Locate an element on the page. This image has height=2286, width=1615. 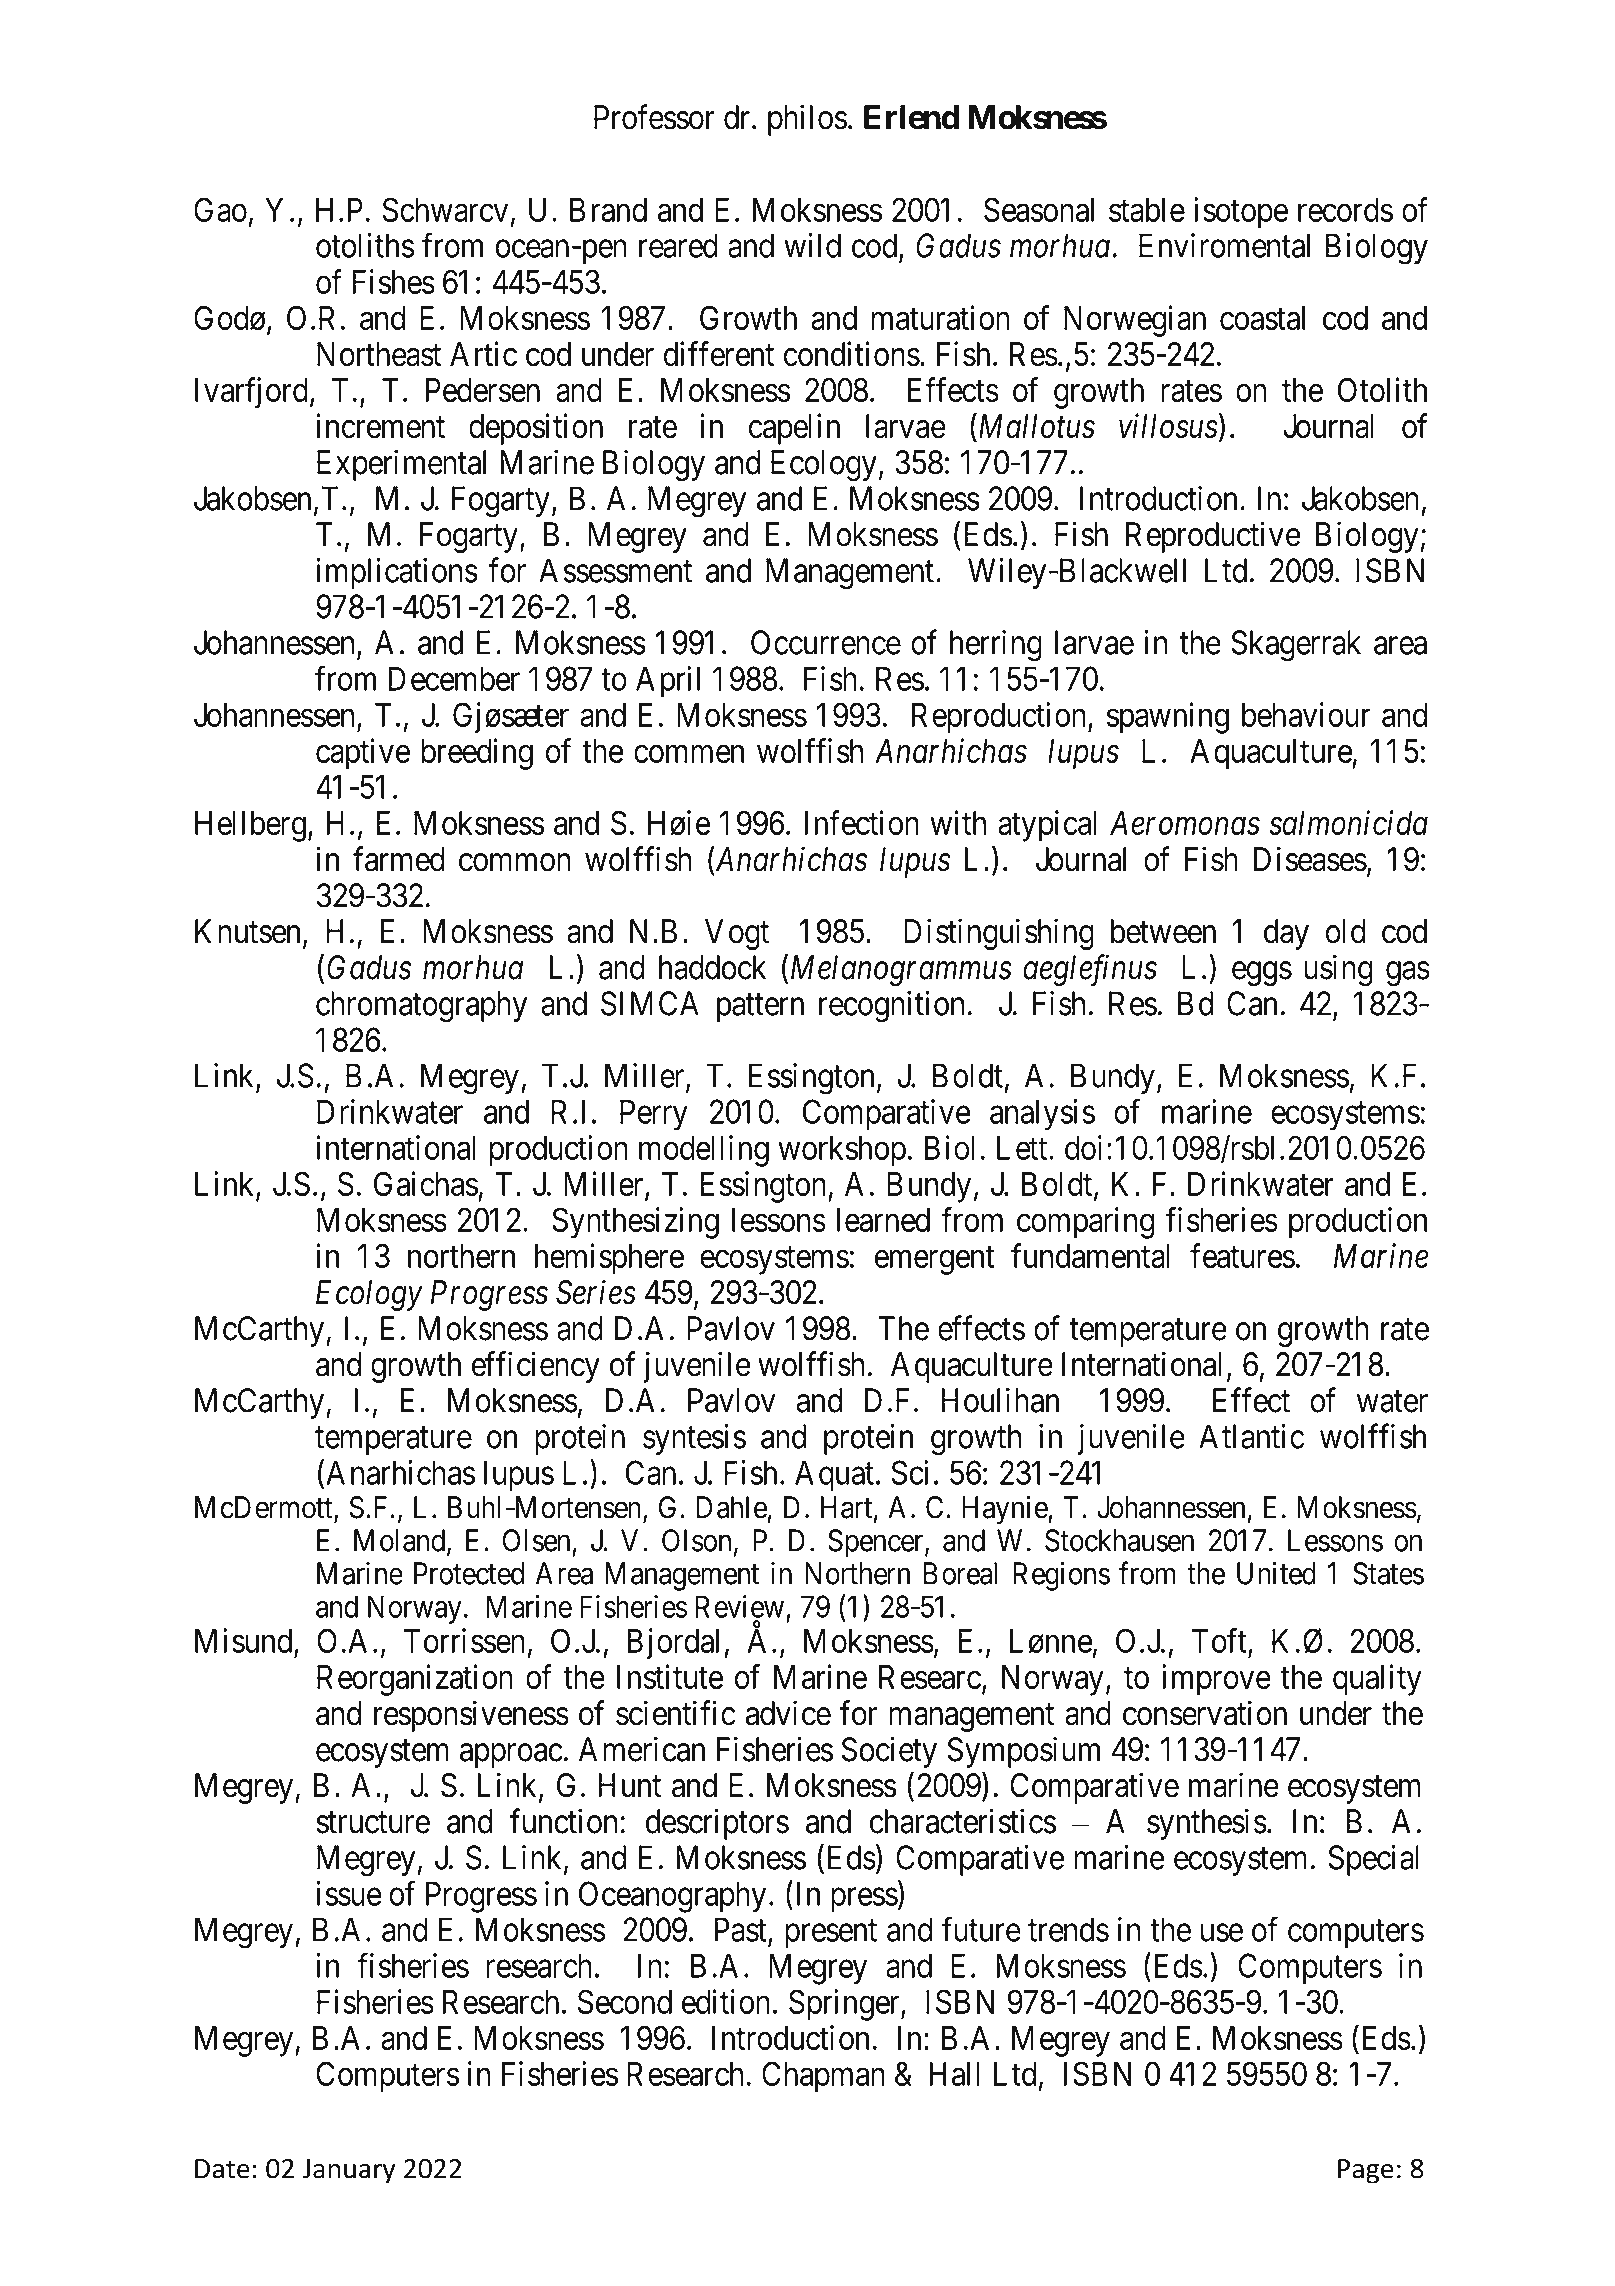
isotope is located at coordinates (1241, 213).
